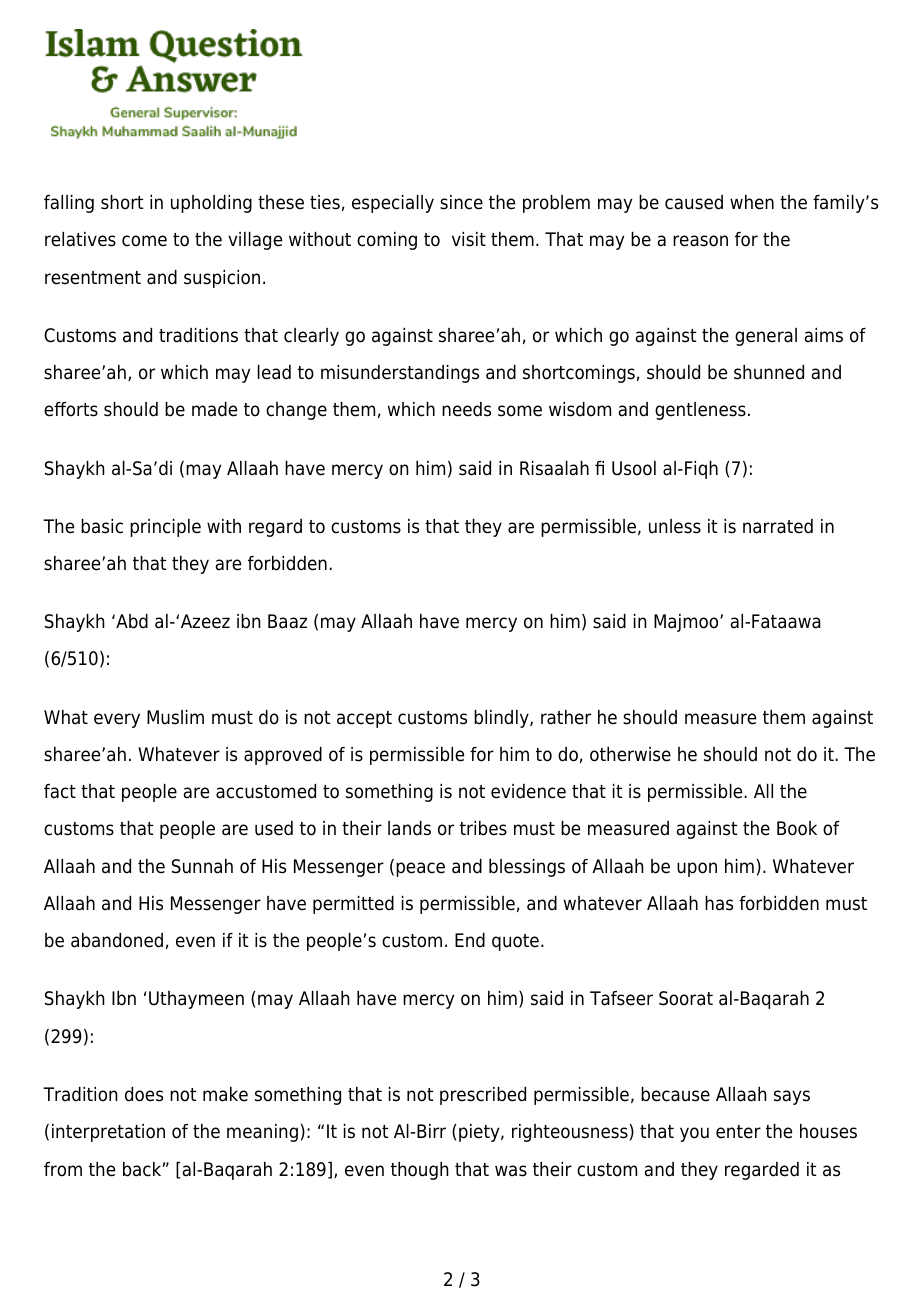 The image size is (924, 1308). Describe the element at coordinates (700, 241) in the screenshot. I see `reason` at that location.
